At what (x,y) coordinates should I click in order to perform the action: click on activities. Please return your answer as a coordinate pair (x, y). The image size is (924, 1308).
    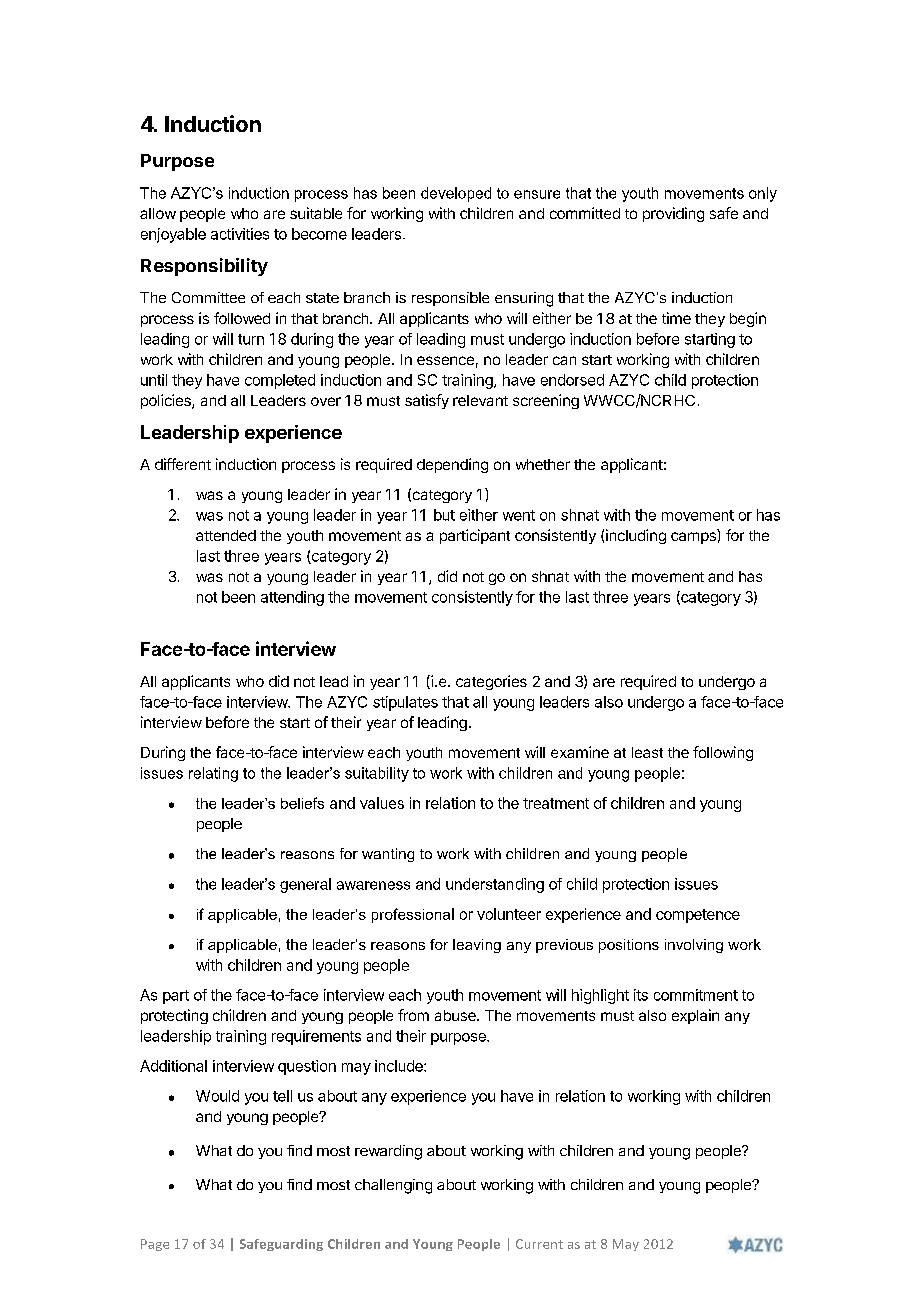
    Looking at the image, I should click on (240, 234).
